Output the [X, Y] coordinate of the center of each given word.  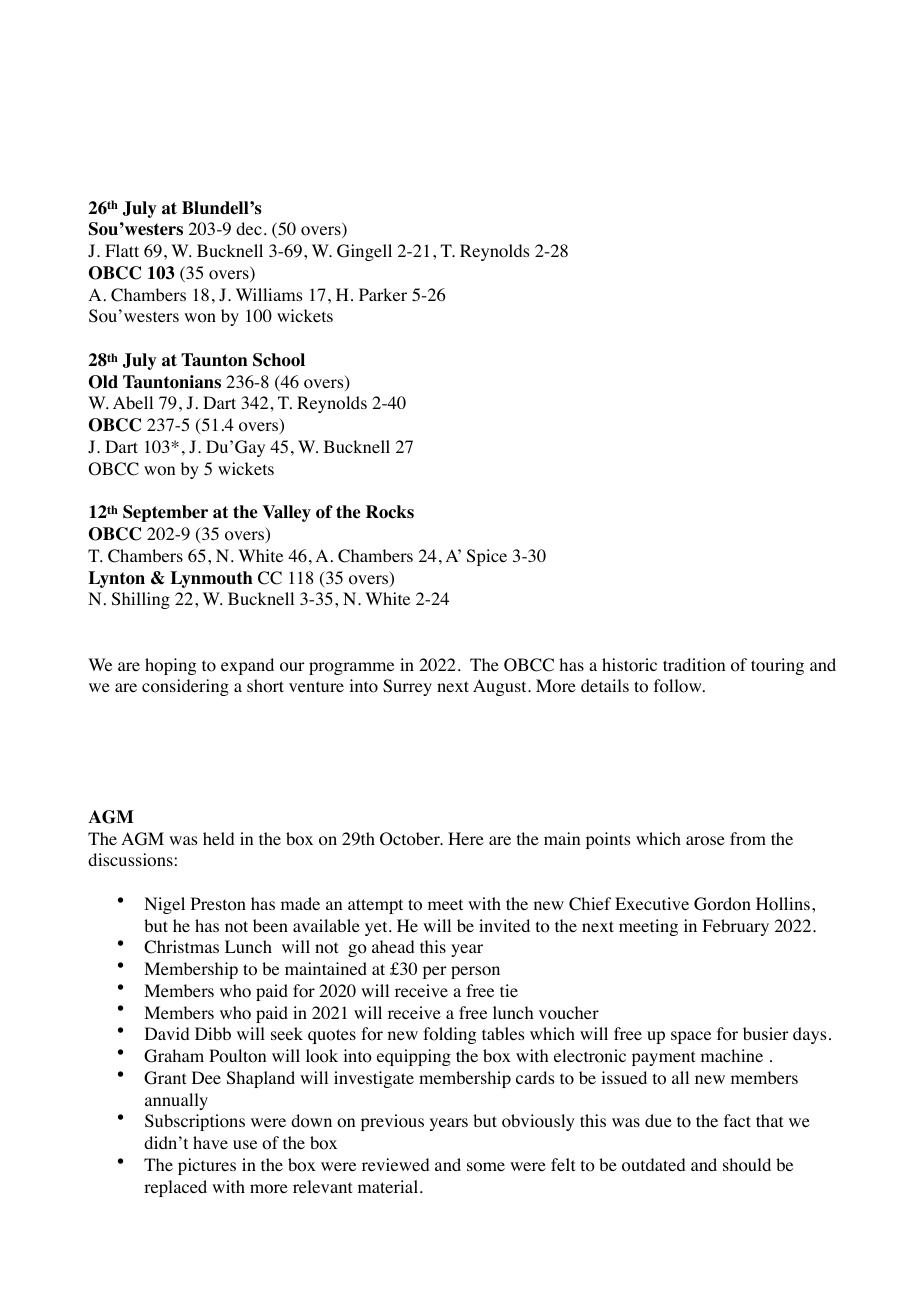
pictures [207, 1166]
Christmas [181, 947]
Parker [383, 294]
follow [679, 686]
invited [504, 925]
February [735, 927]
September [165, 513]
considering [185, 687]
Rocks [390, 512]
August [501, 687]
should [747, 1165]
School [279, 360]
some [486, 1167]
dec [249, 228]
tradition [694, 665]
